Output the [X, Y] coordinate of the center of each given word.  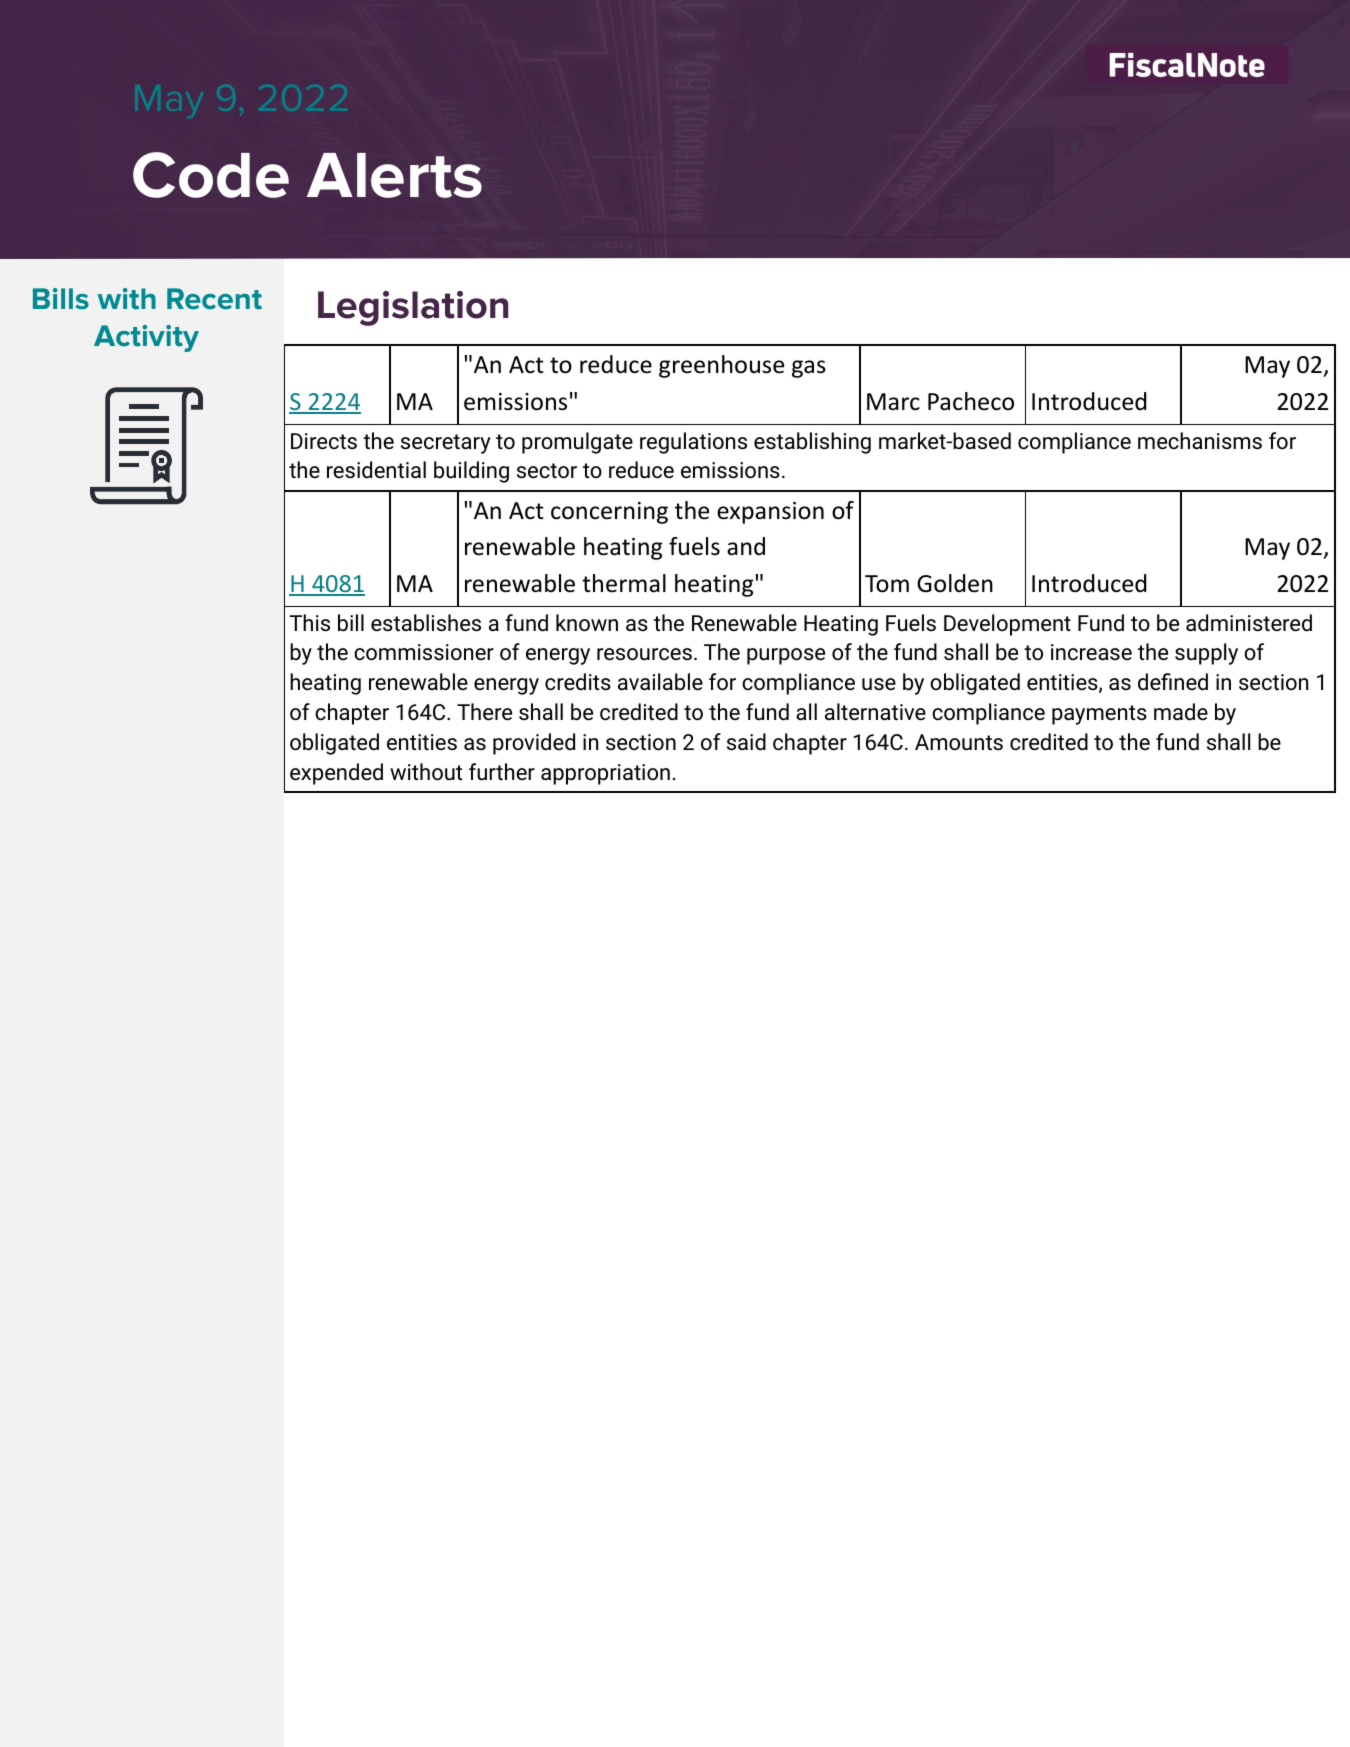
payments [1099, 715]
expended [336, 774]
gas [809, 369]
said [746, 742]
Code [211, 175]
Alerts [394, 175]
